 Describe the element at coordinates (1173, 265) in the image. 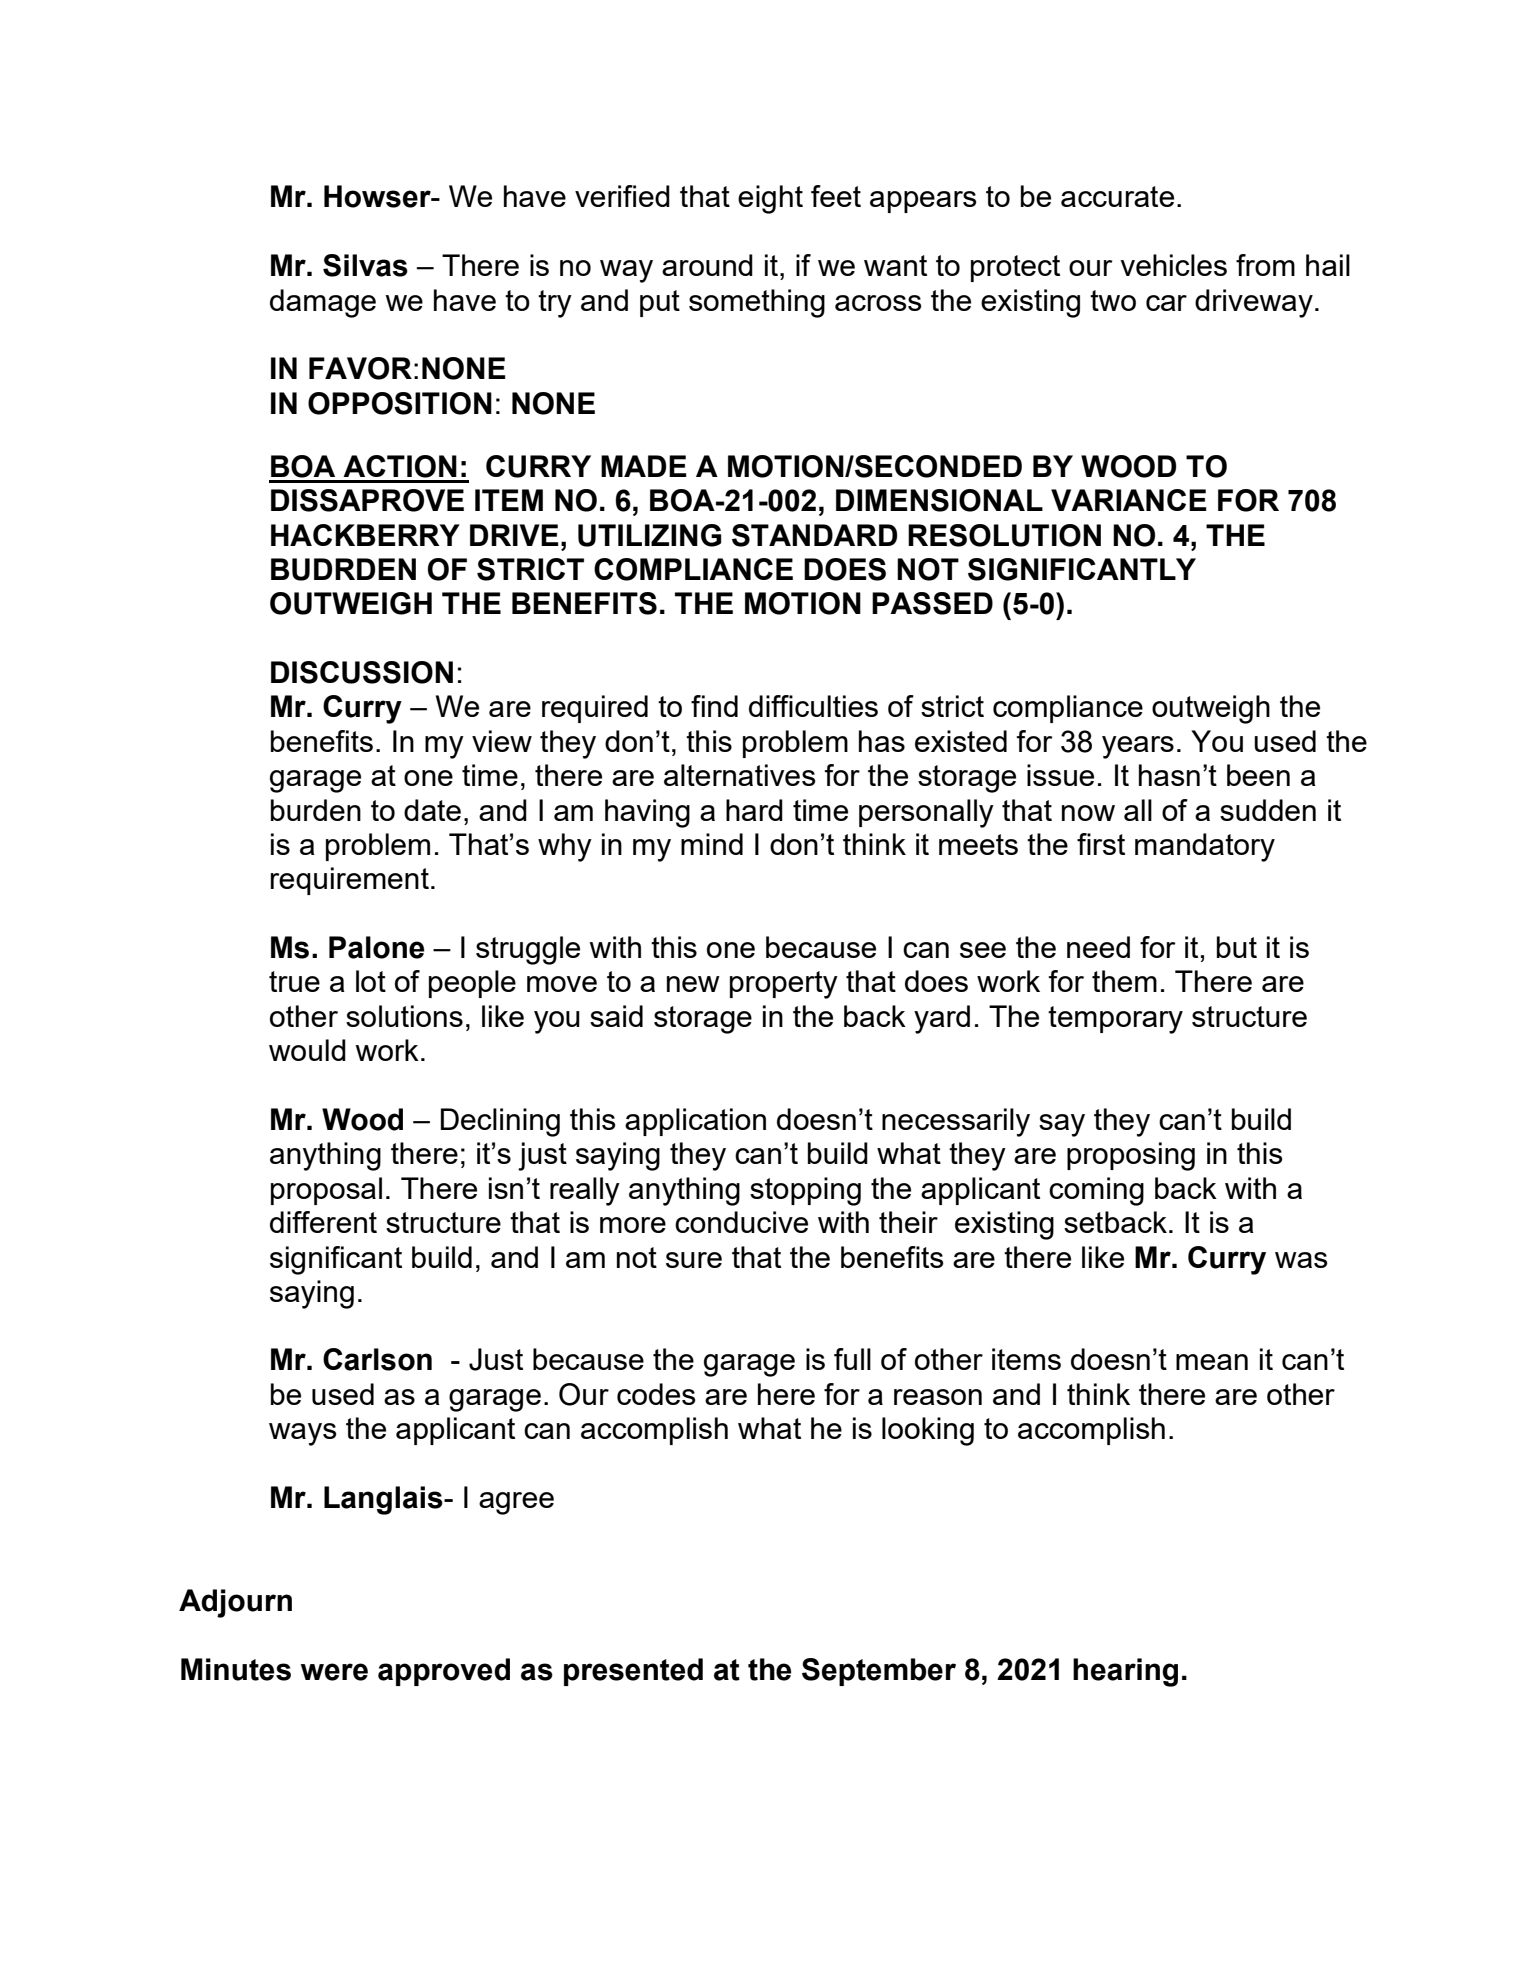

I see `vehicles` at that location.
